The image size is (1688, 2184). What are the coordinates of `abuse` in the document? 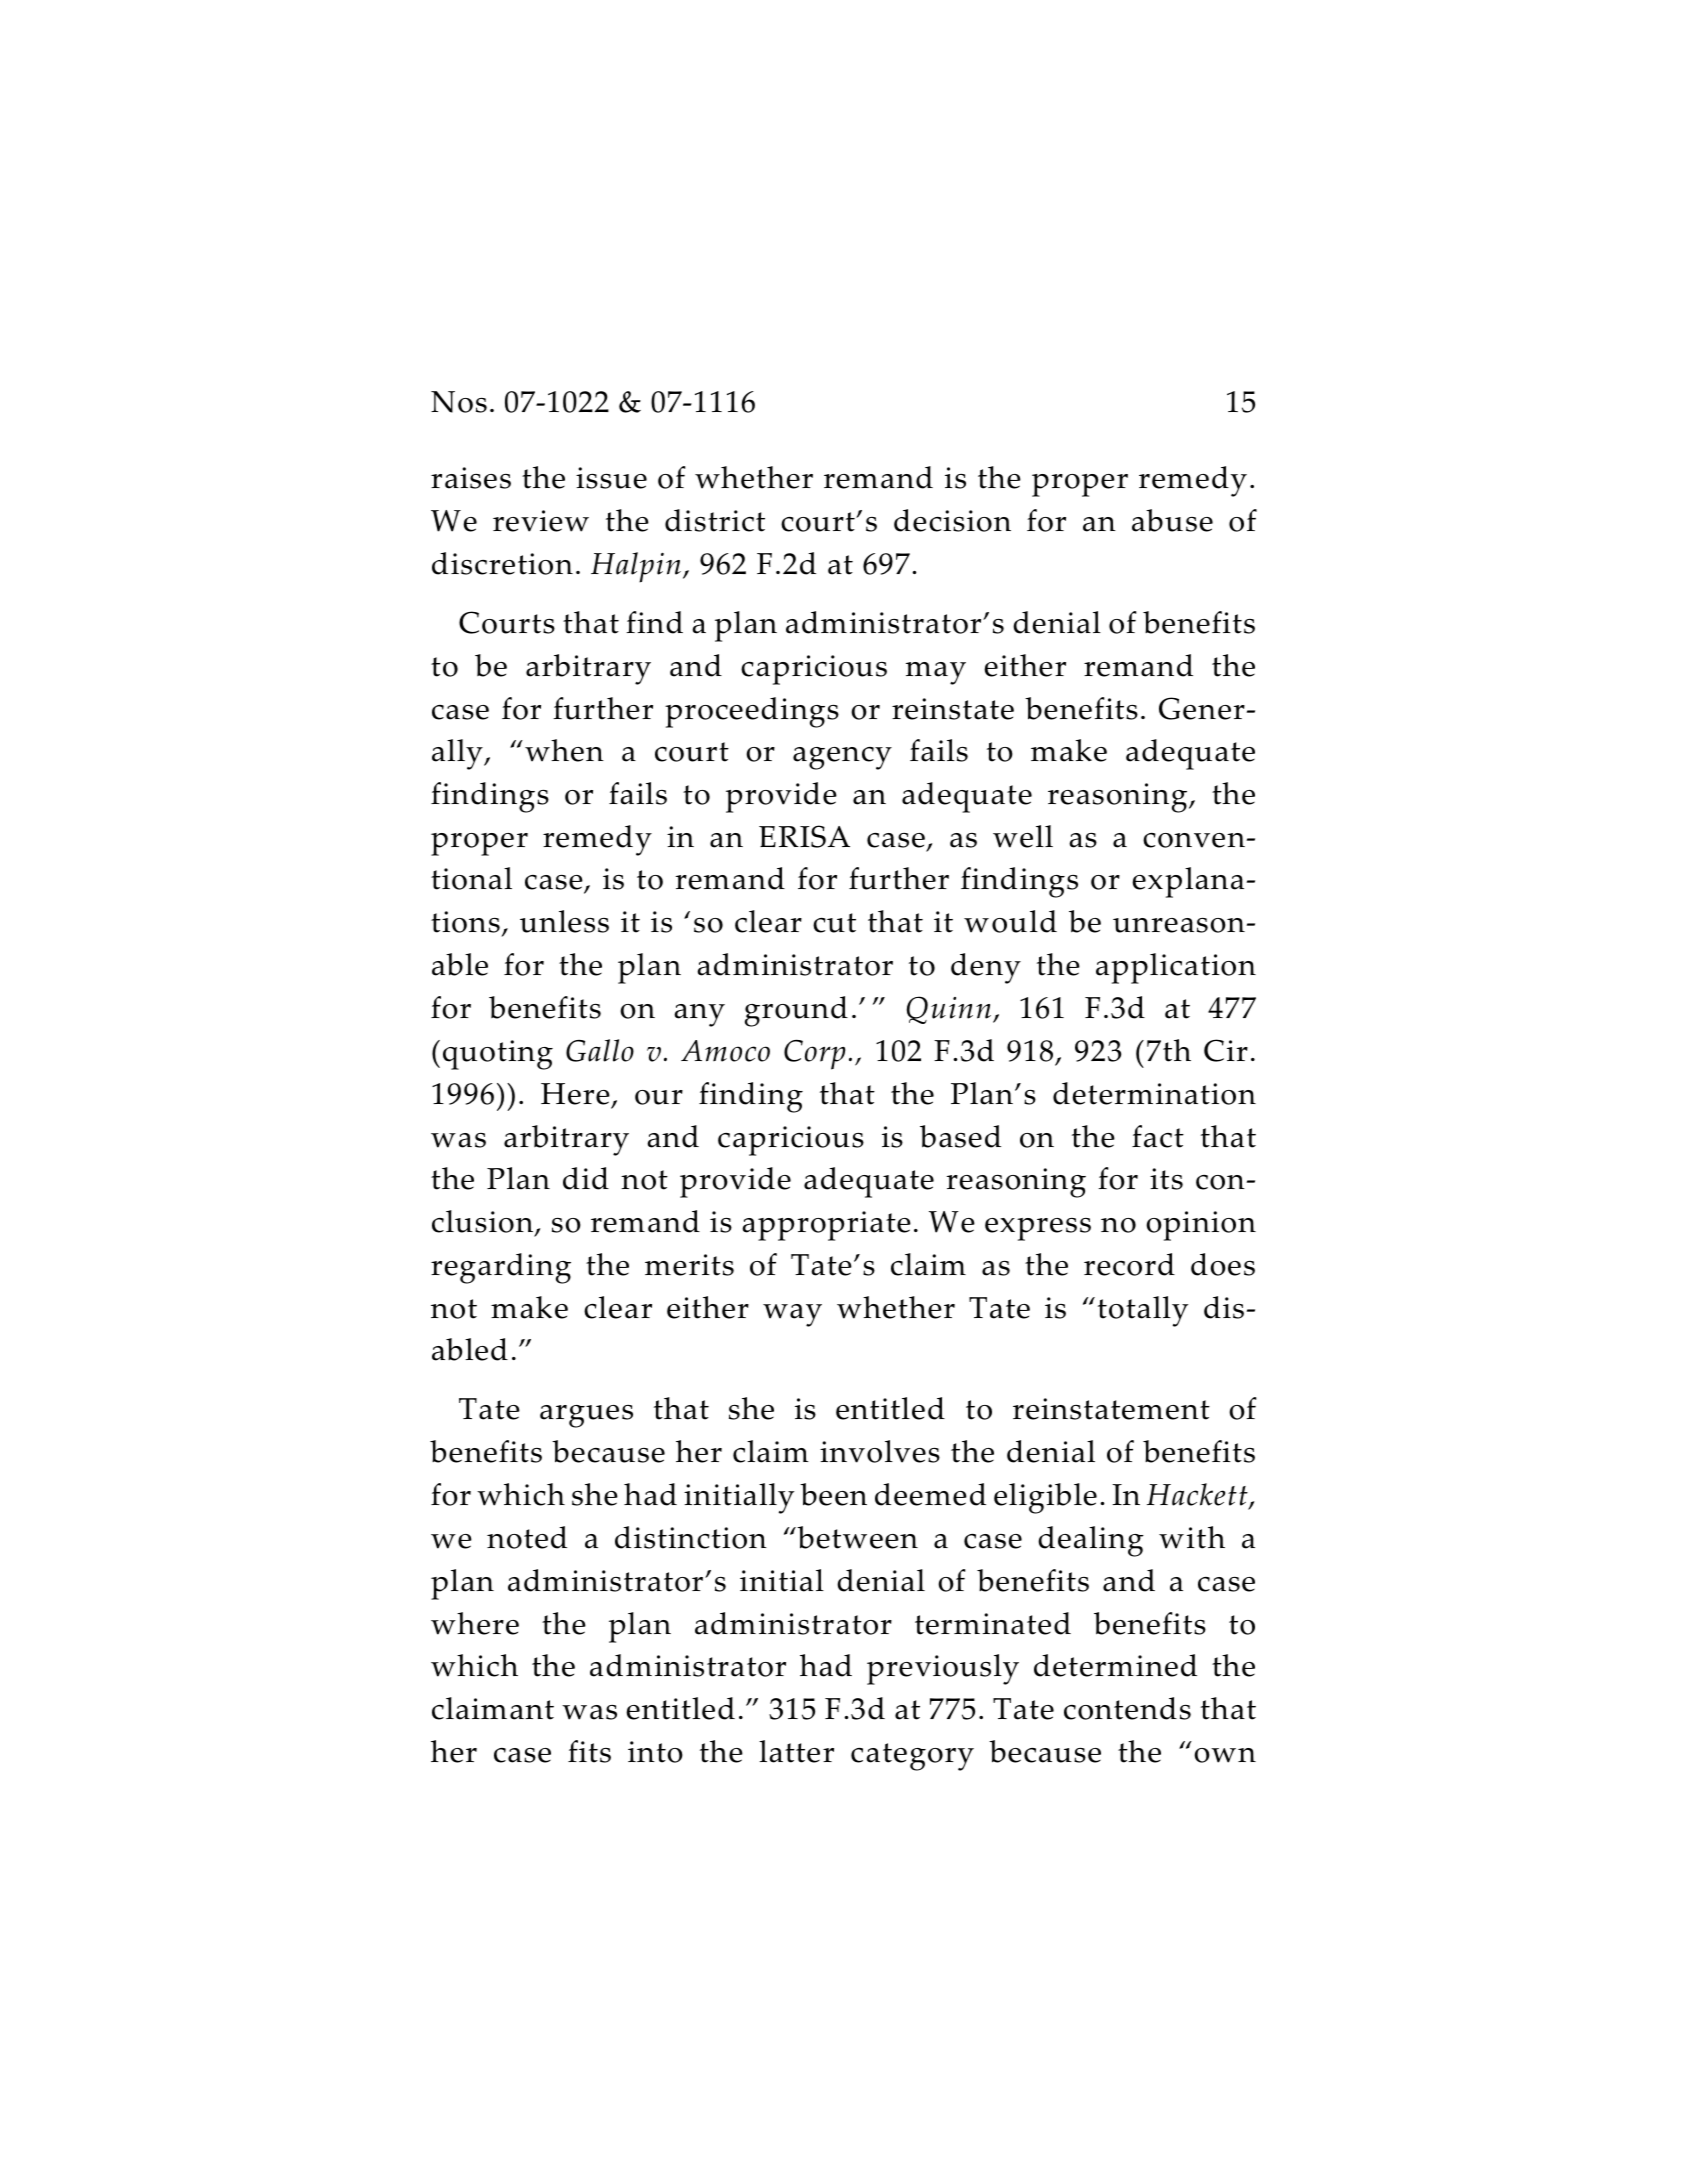 It's located at (1172, 520).
